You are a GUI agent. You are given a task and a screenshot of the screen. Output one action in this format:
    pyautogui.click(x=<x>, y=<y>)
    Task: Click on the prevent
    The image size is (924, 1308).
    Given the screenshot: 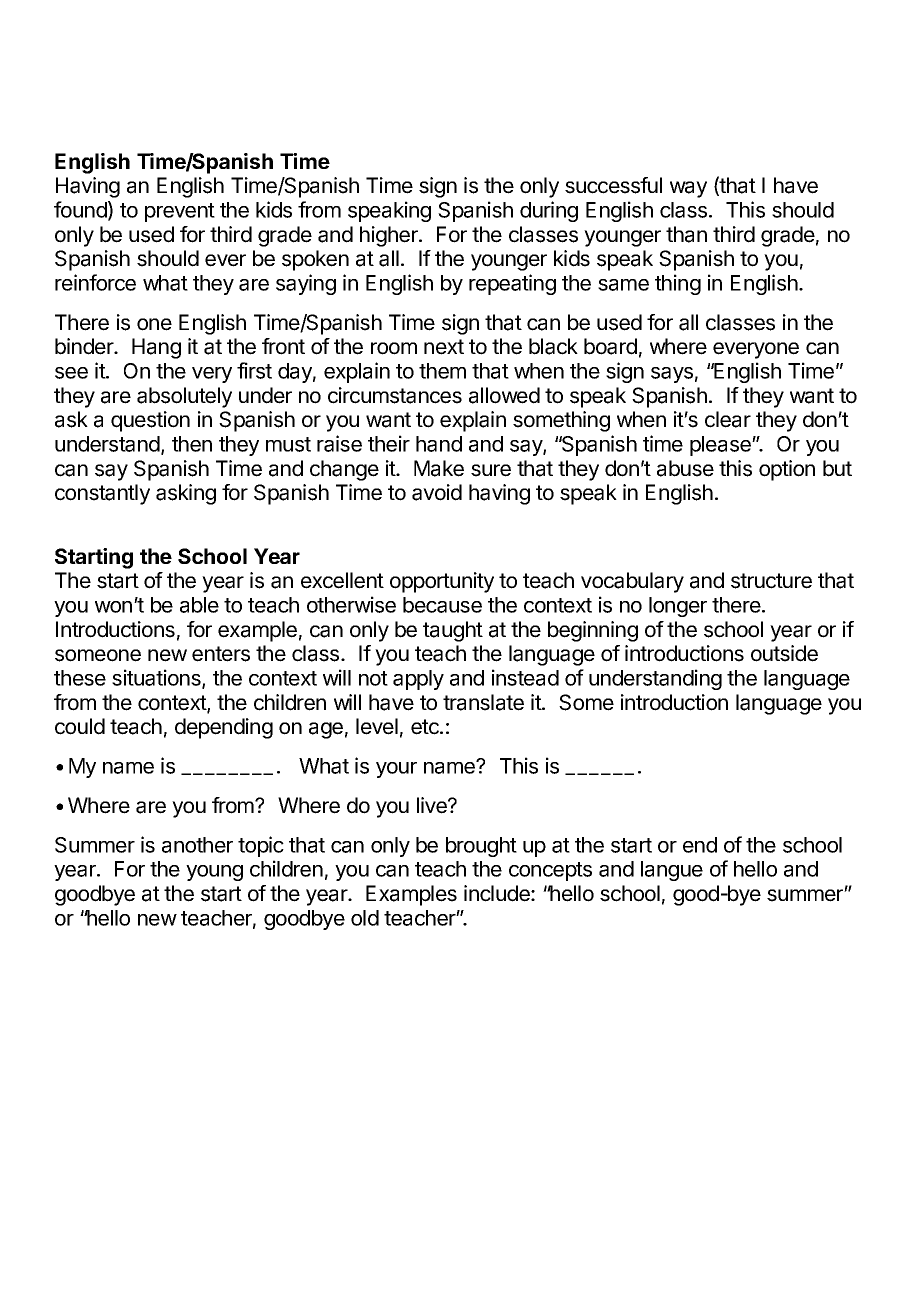 What is the action you would take?
    pyautogui.click(x=180, y=212)
